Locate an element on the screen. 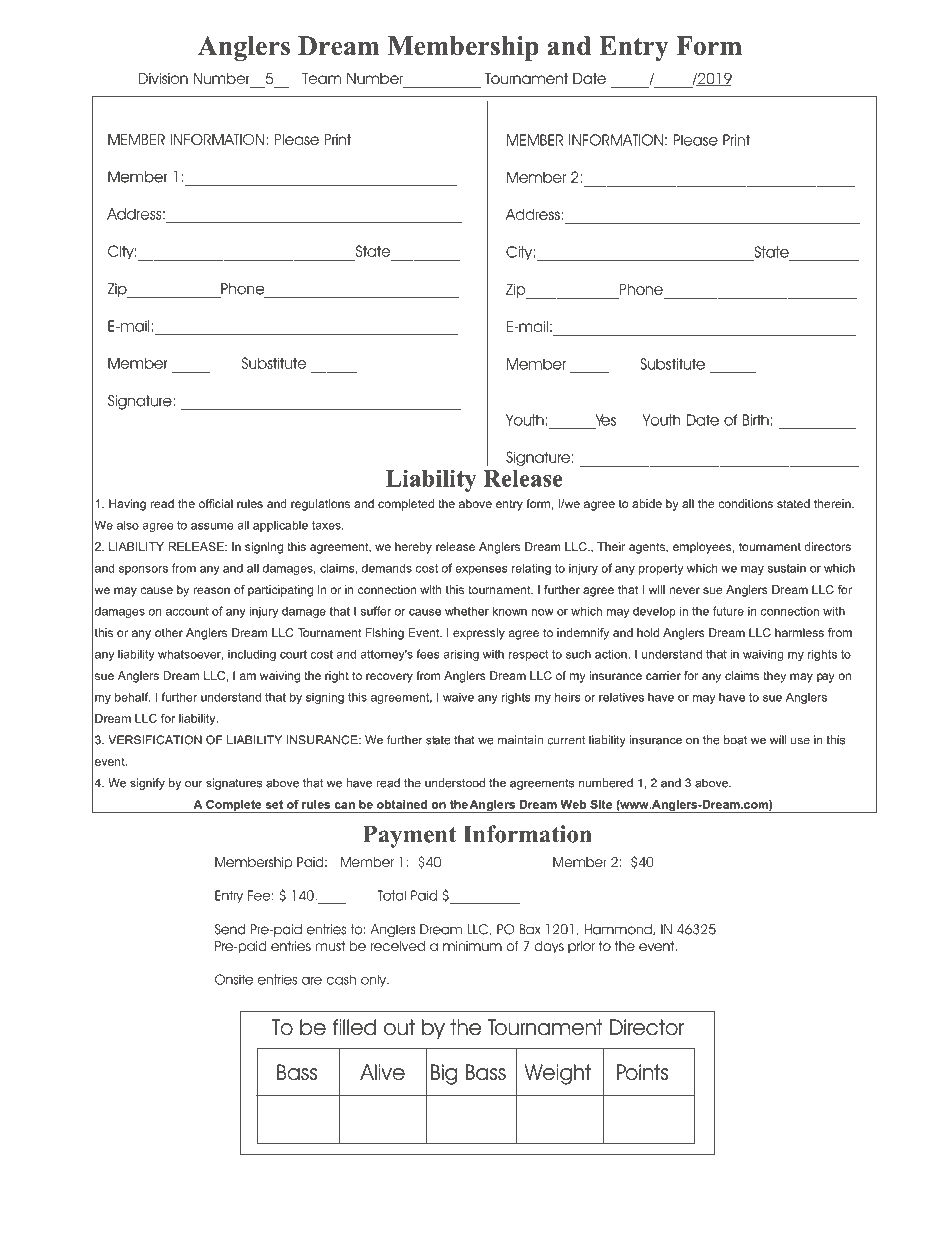 This screenshot has height=1233, width=952. Big is located at coordinates (444, 1074).
